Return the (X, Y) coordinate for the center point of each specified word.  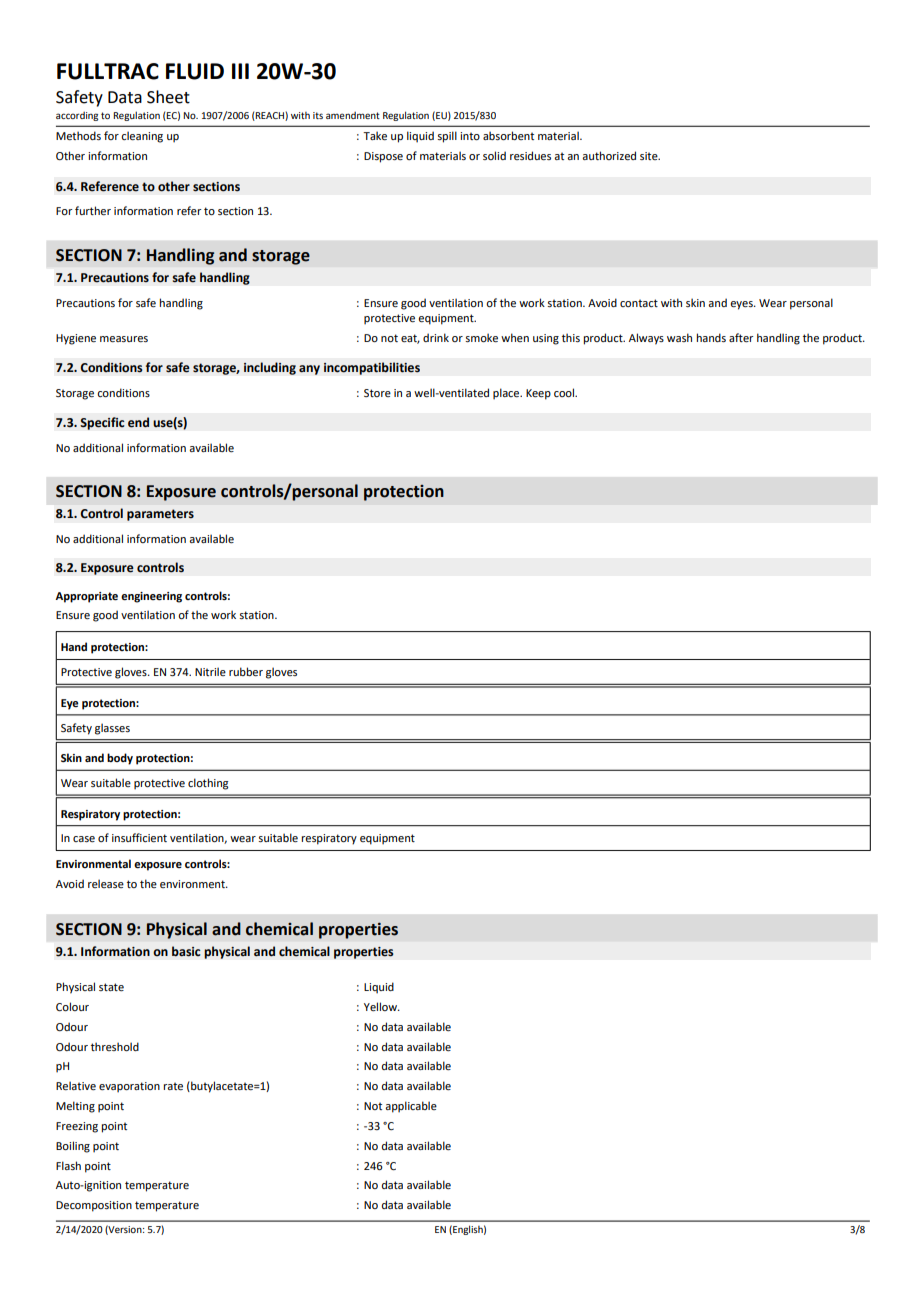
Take (375, 135)
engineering (151, 597)
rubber (246, 671)
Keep (538, 394)
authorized (609, 155)
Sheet (168, 97)
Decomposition (94, 1206)
